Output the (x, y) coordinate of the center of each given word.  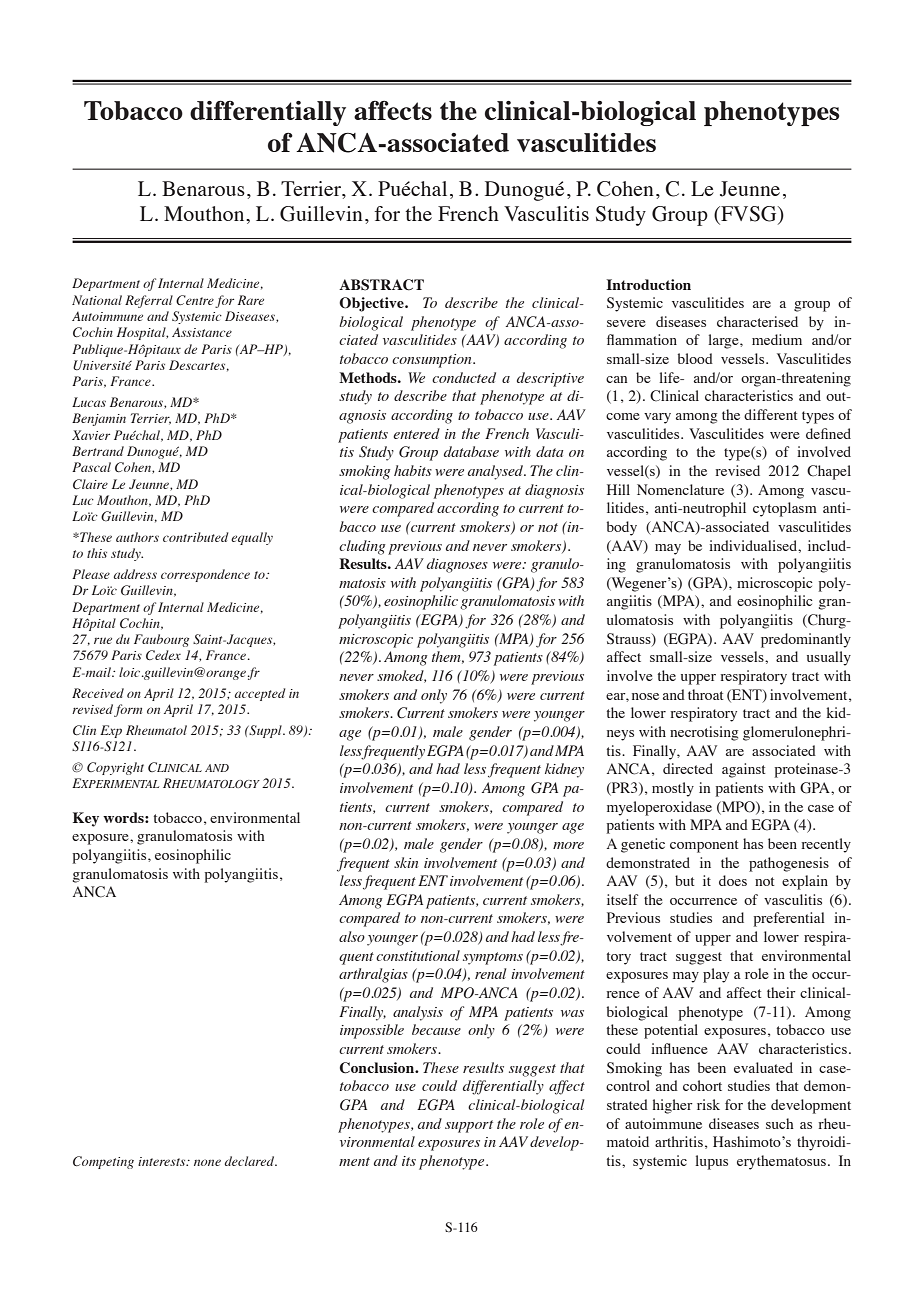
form (128, 710)
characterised (757, 321)
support (469, 1126)
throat (705, 694)
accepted (260, 694)
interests (163, 1161)
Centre (195, 300)
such (780, 1123)
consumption (433, 361)
